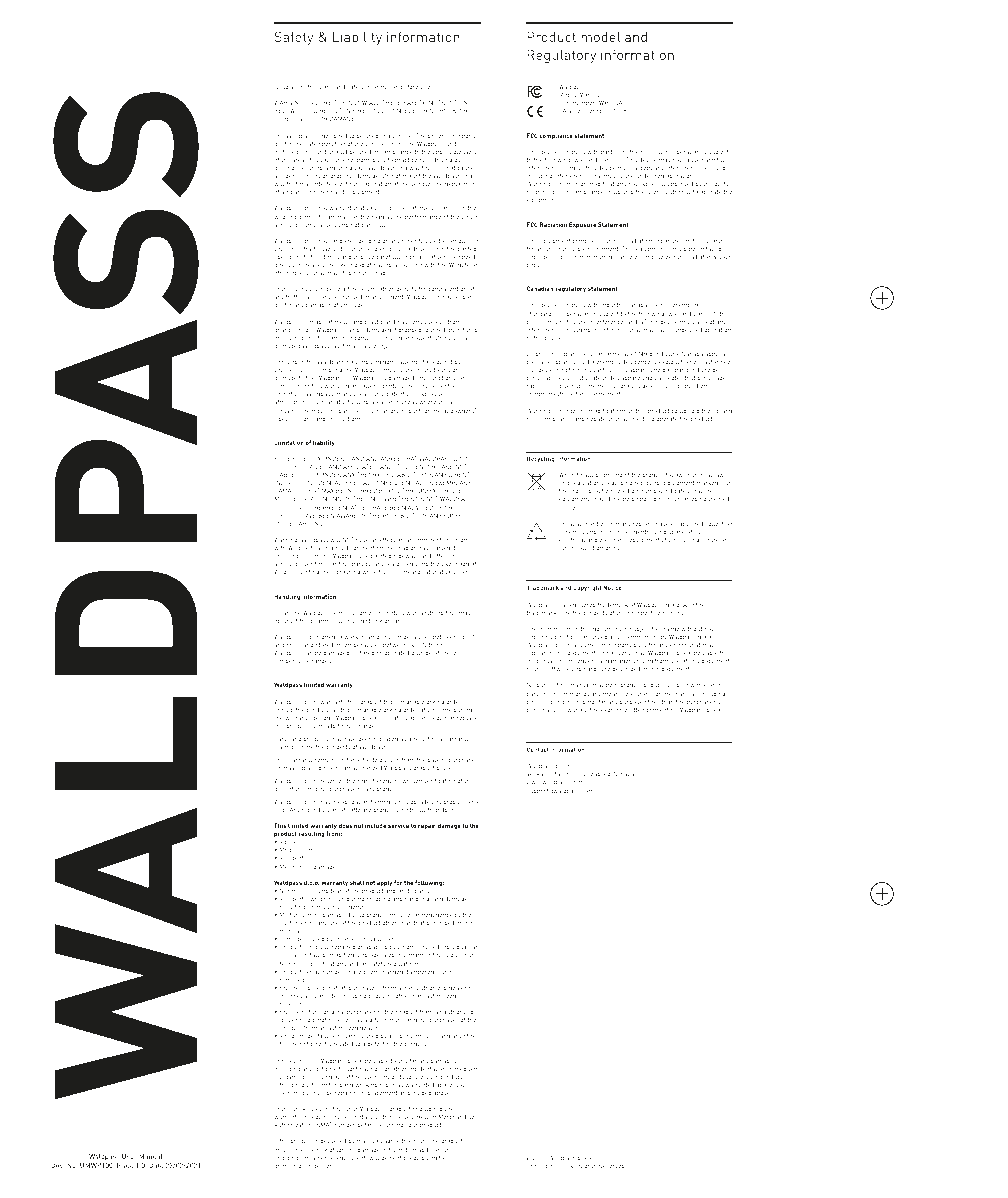 The height and width of the screenshot is (1198, 1008). What do you see at coordinates (624, 773) in the screenshot?
I see `Croatia` at bounding box center [624, 773].
